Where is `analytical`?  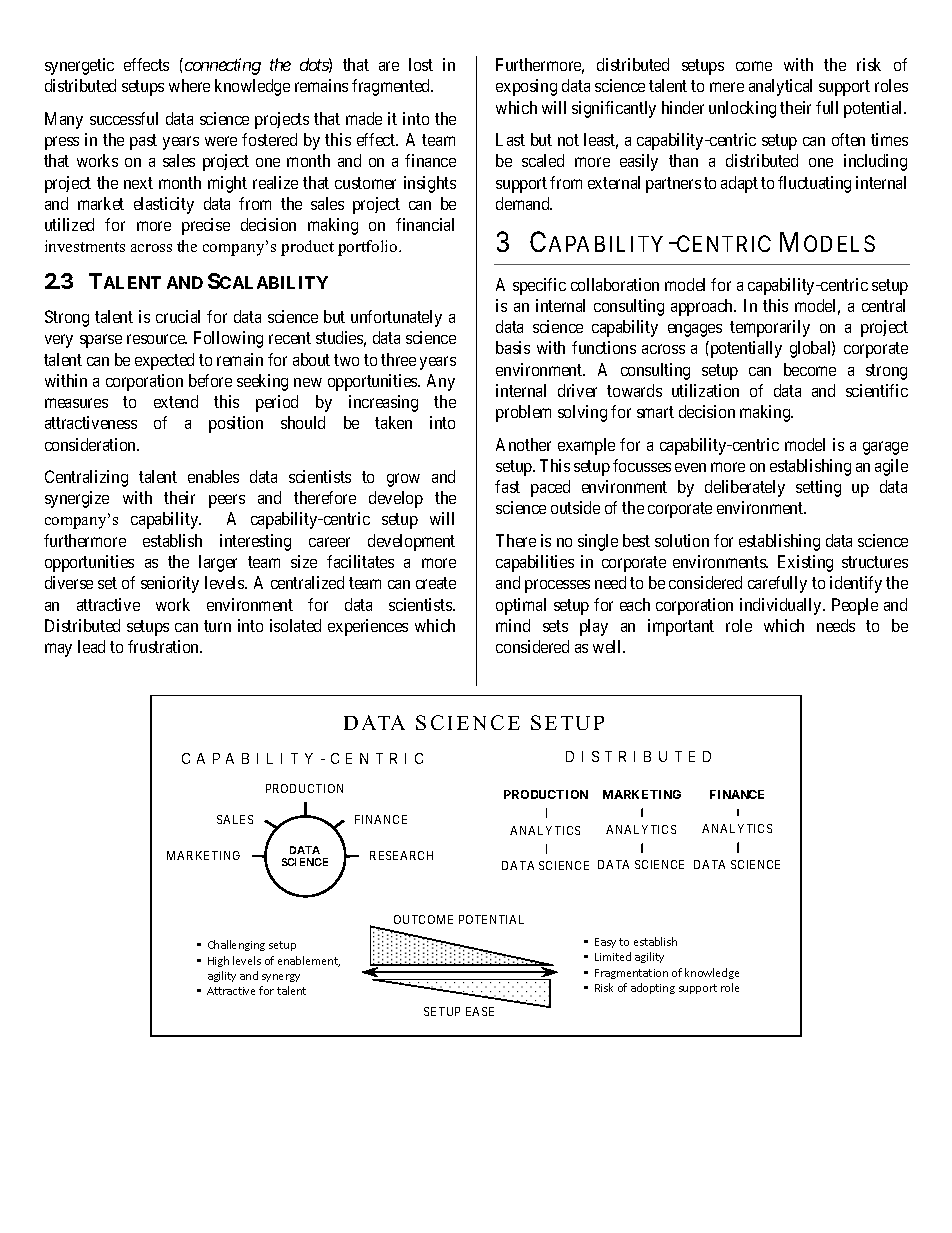
analytical is located at coordinates (780, 87).
